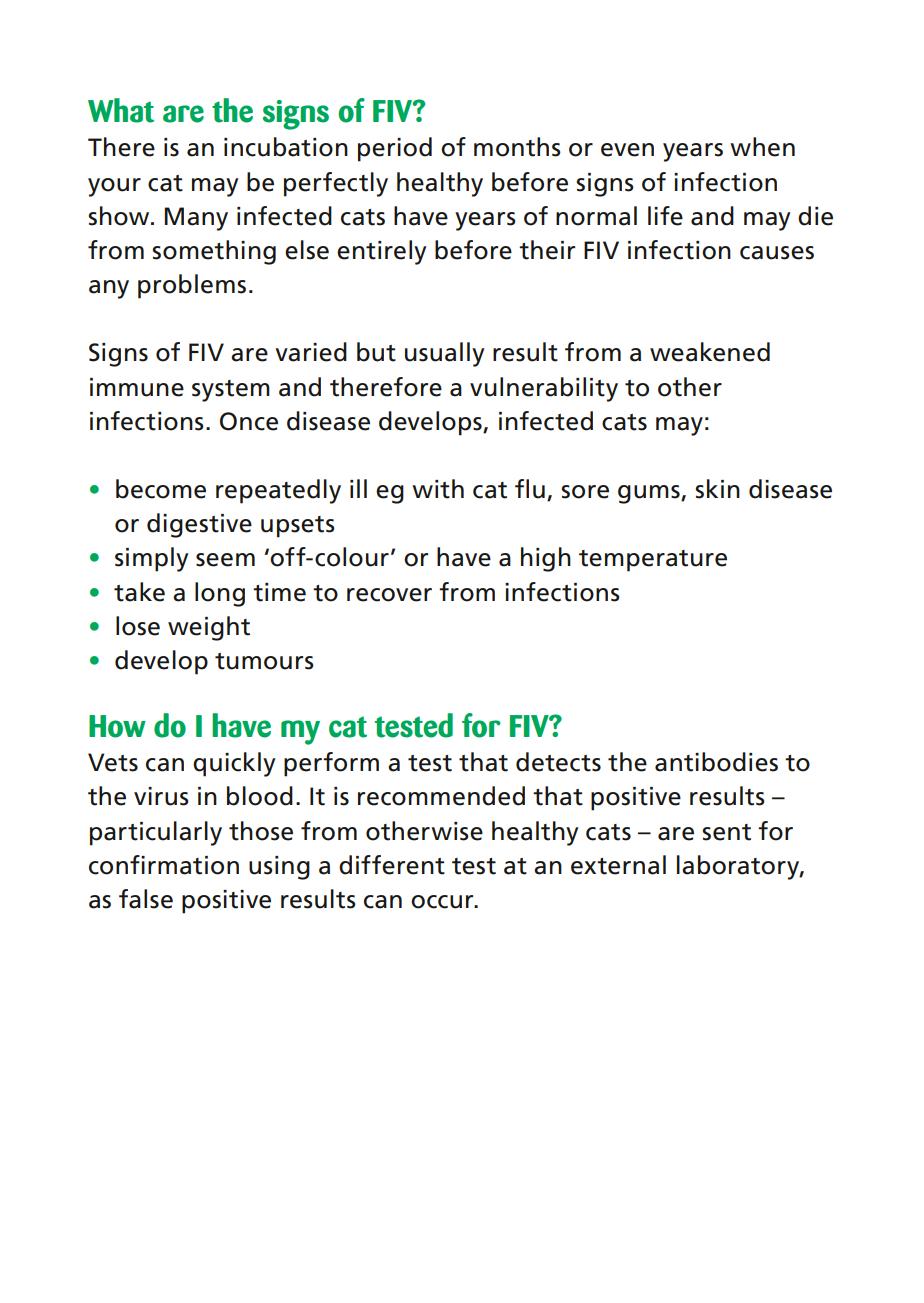 The height and width of the screenshot is (1303, 924). I want to click on What, so click(121, 110).
